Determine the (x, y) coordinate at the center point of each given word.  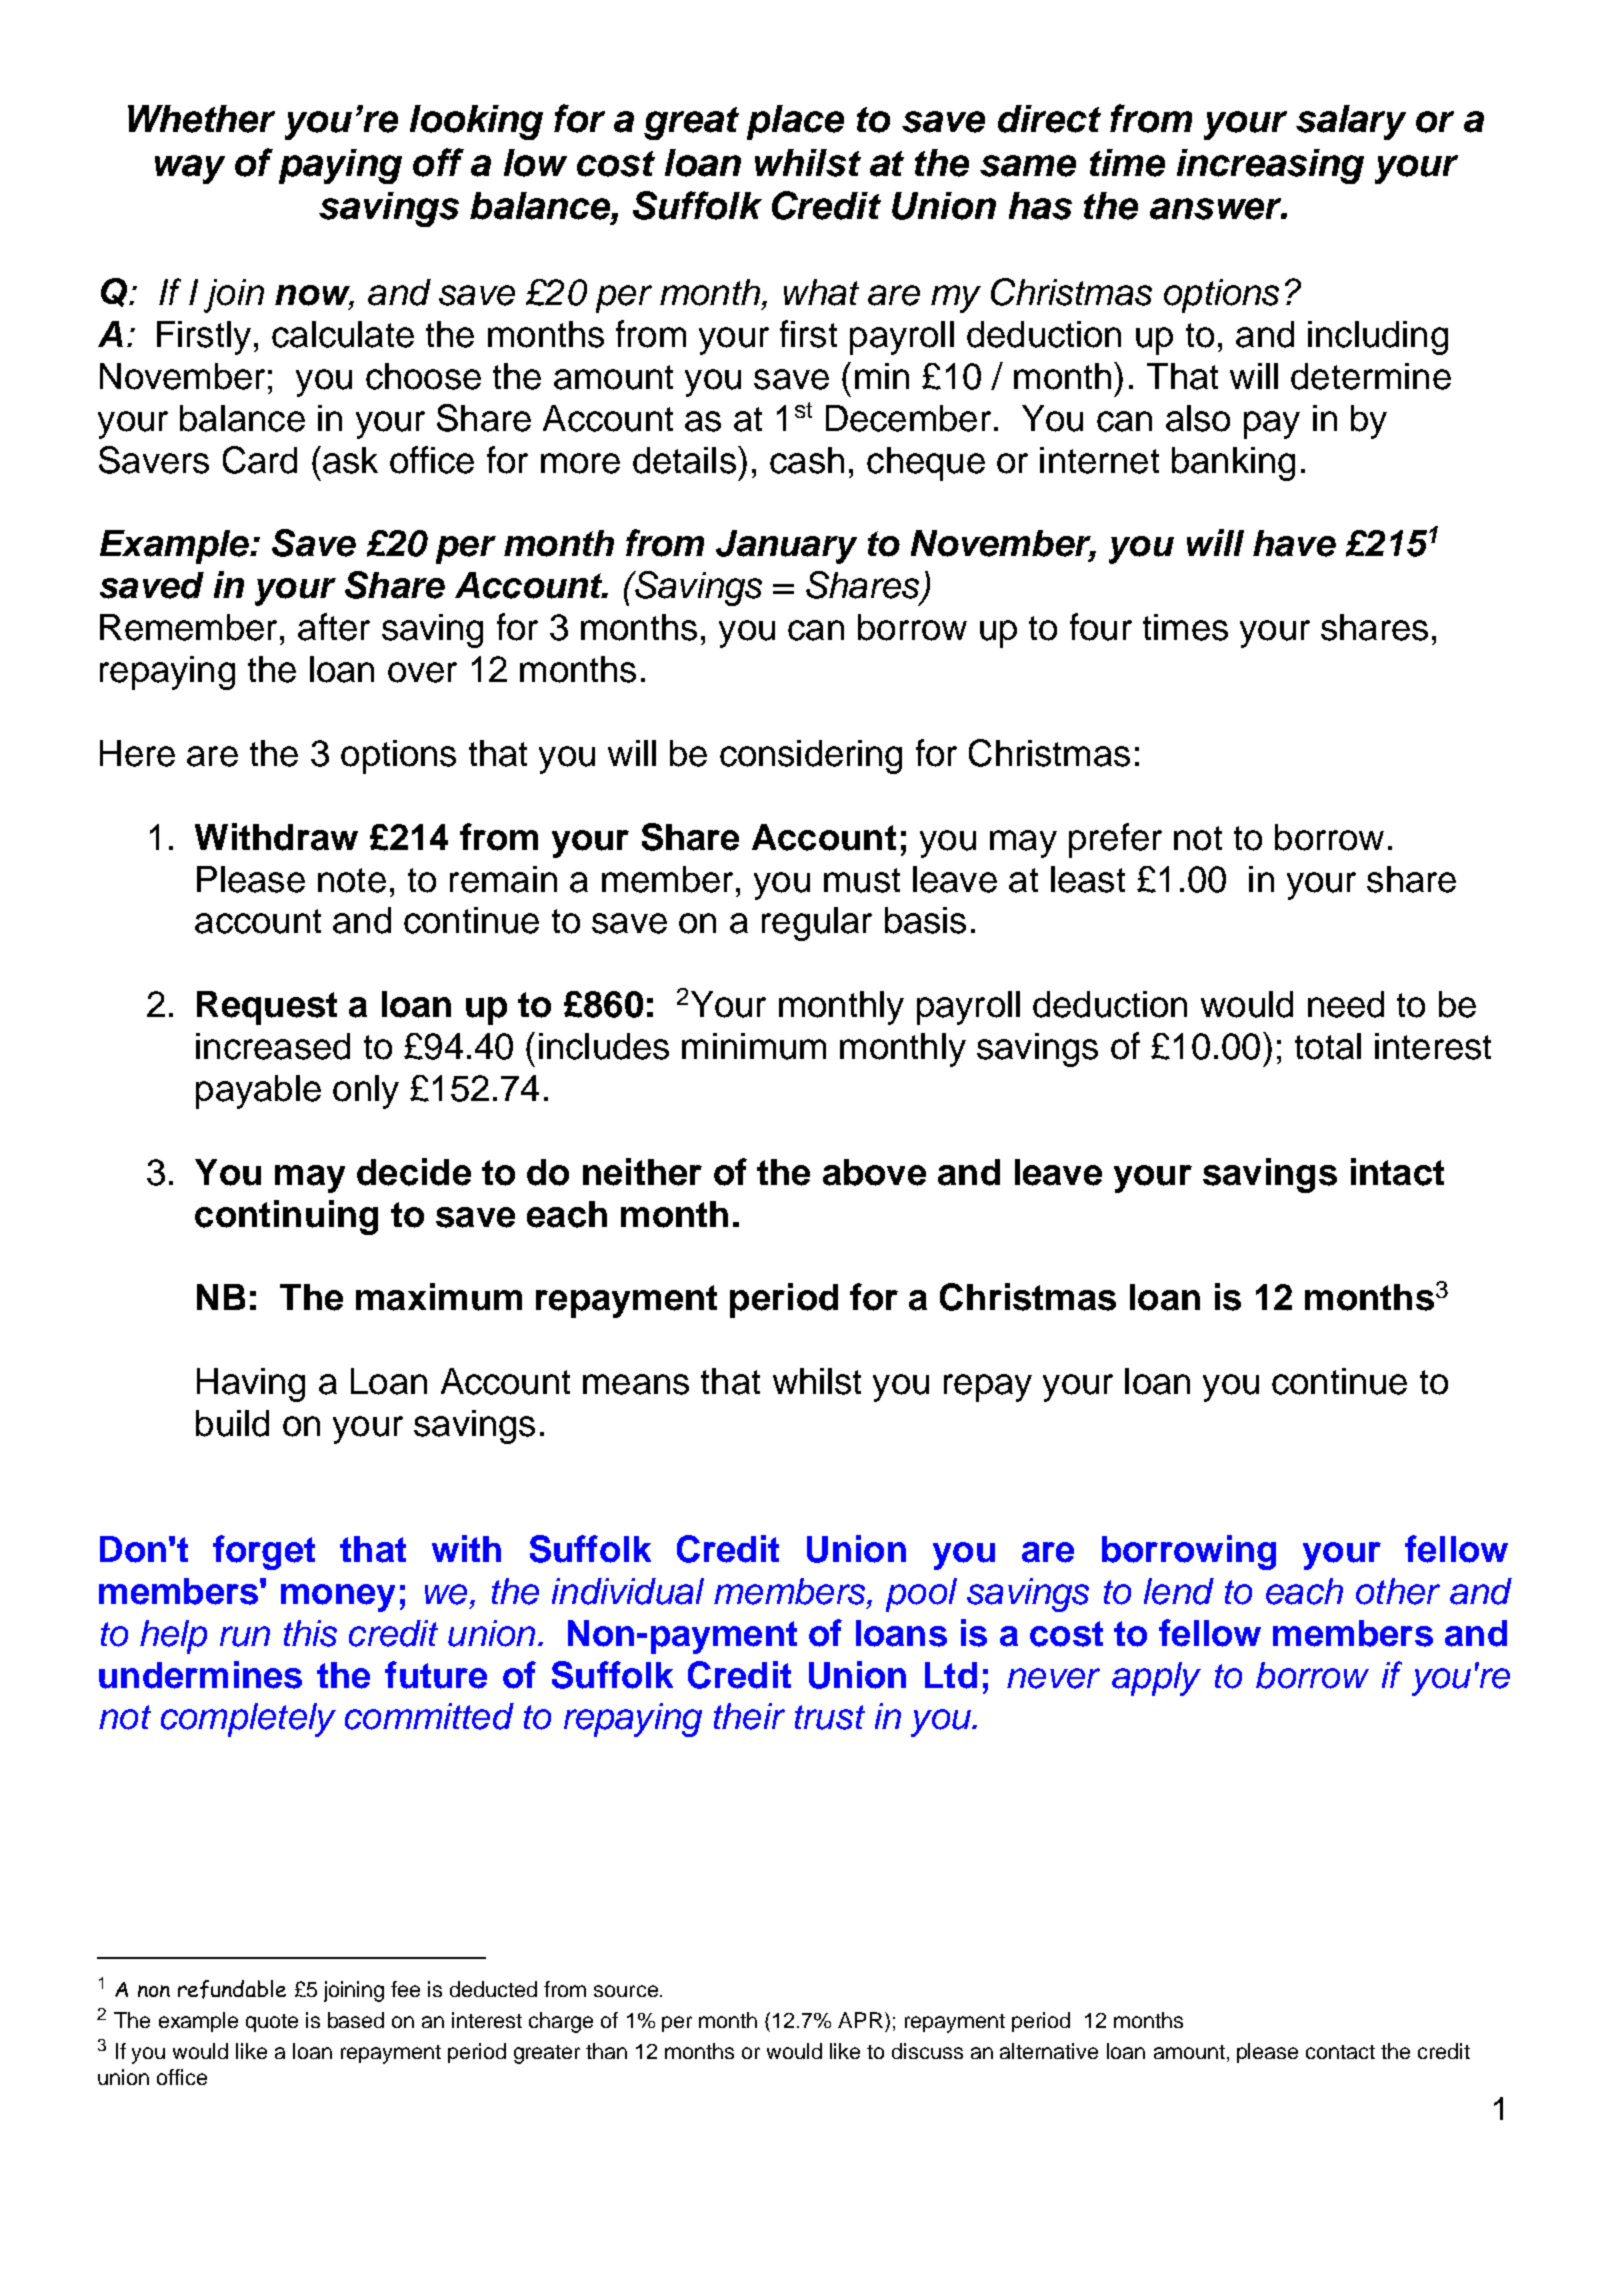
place (795, 122)
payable (258, 1092)
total (1328, 1046)
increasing (1270, 166)
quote (272, 2023)
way (190, 169)
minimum (754, 1046)
